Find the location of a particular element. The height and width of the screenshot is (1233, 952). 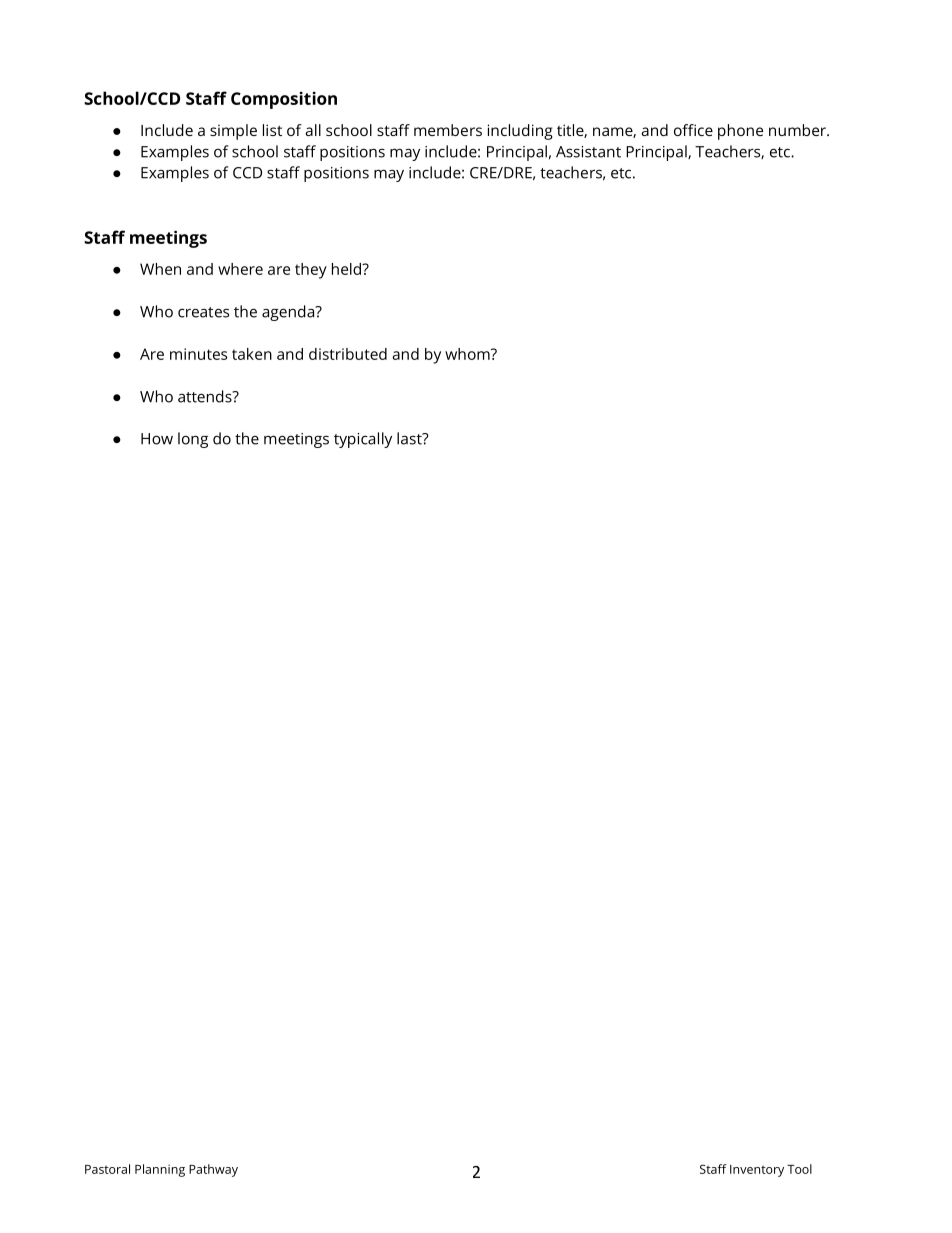

distributed is located at coordinates (348, 354).
